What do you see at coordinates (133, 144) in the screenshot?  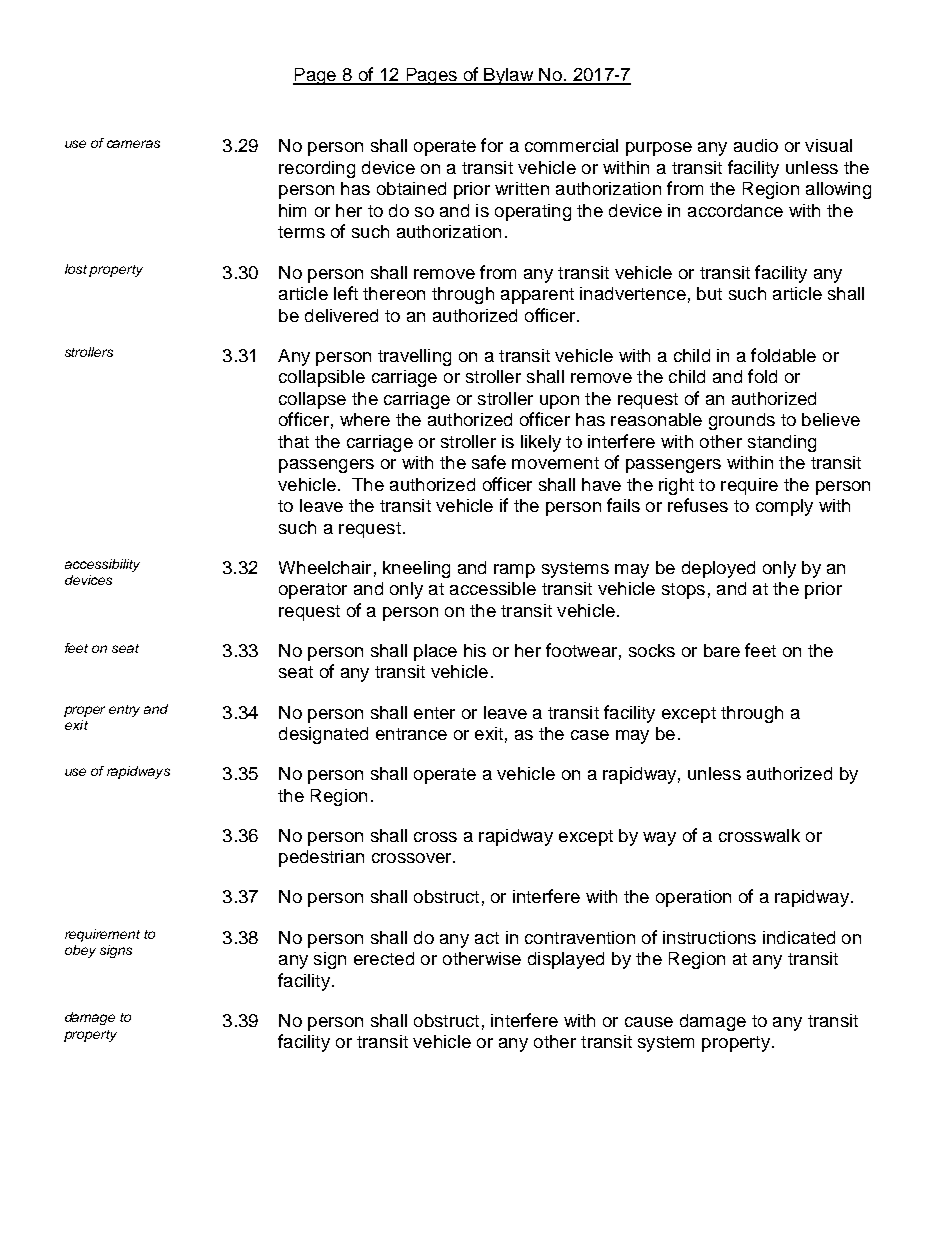 I see `cameras` at bounding box center [133, 144].
